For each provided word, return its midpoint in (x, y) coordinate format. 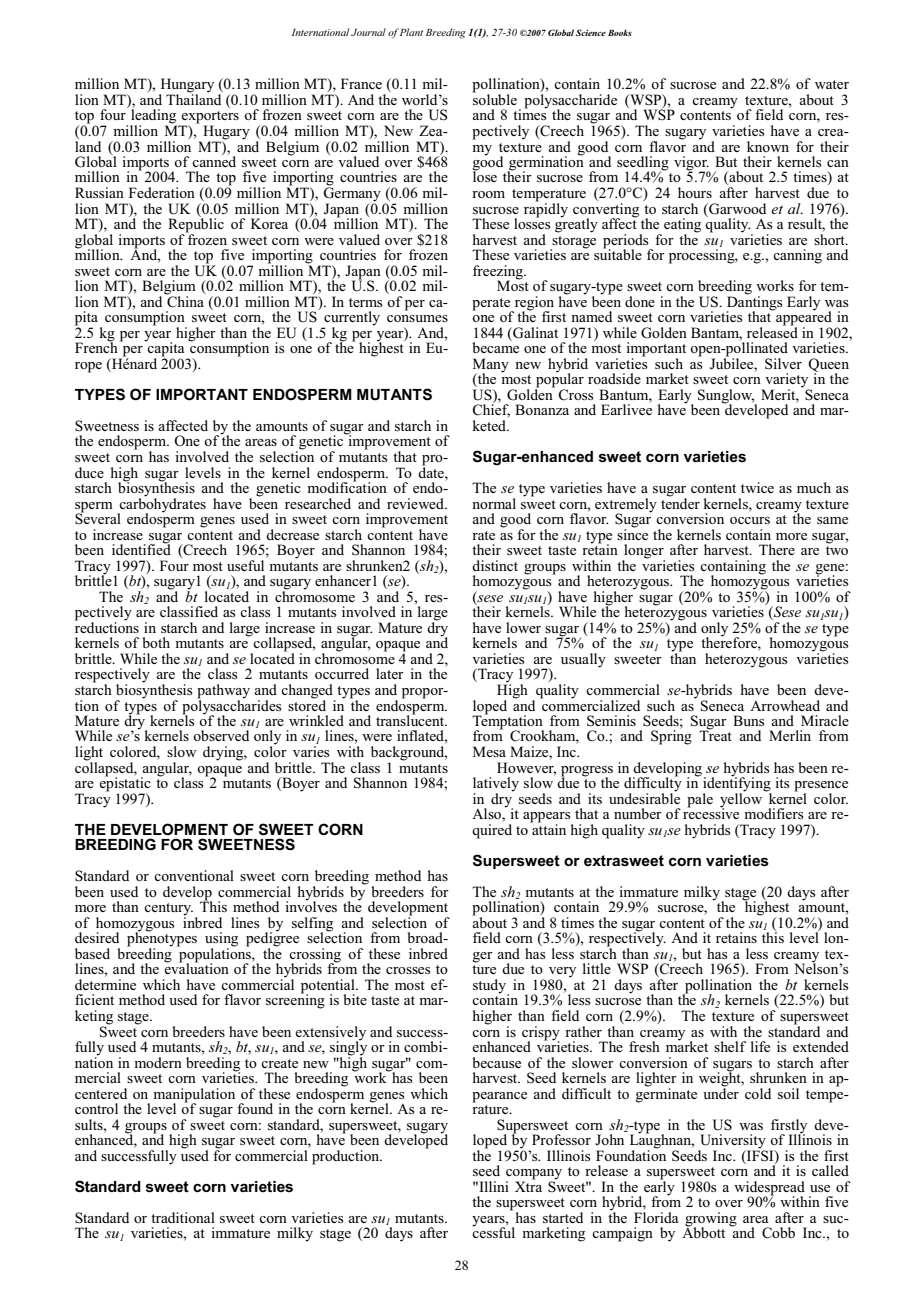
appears (548, 818)
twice (757, 487)
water (832, 84)
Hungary (186, 86)
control (96, 1108)
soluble (494, 98)
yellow (742, 799)
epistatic (125, 784)
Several (98, 518)
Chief (491, 410)
